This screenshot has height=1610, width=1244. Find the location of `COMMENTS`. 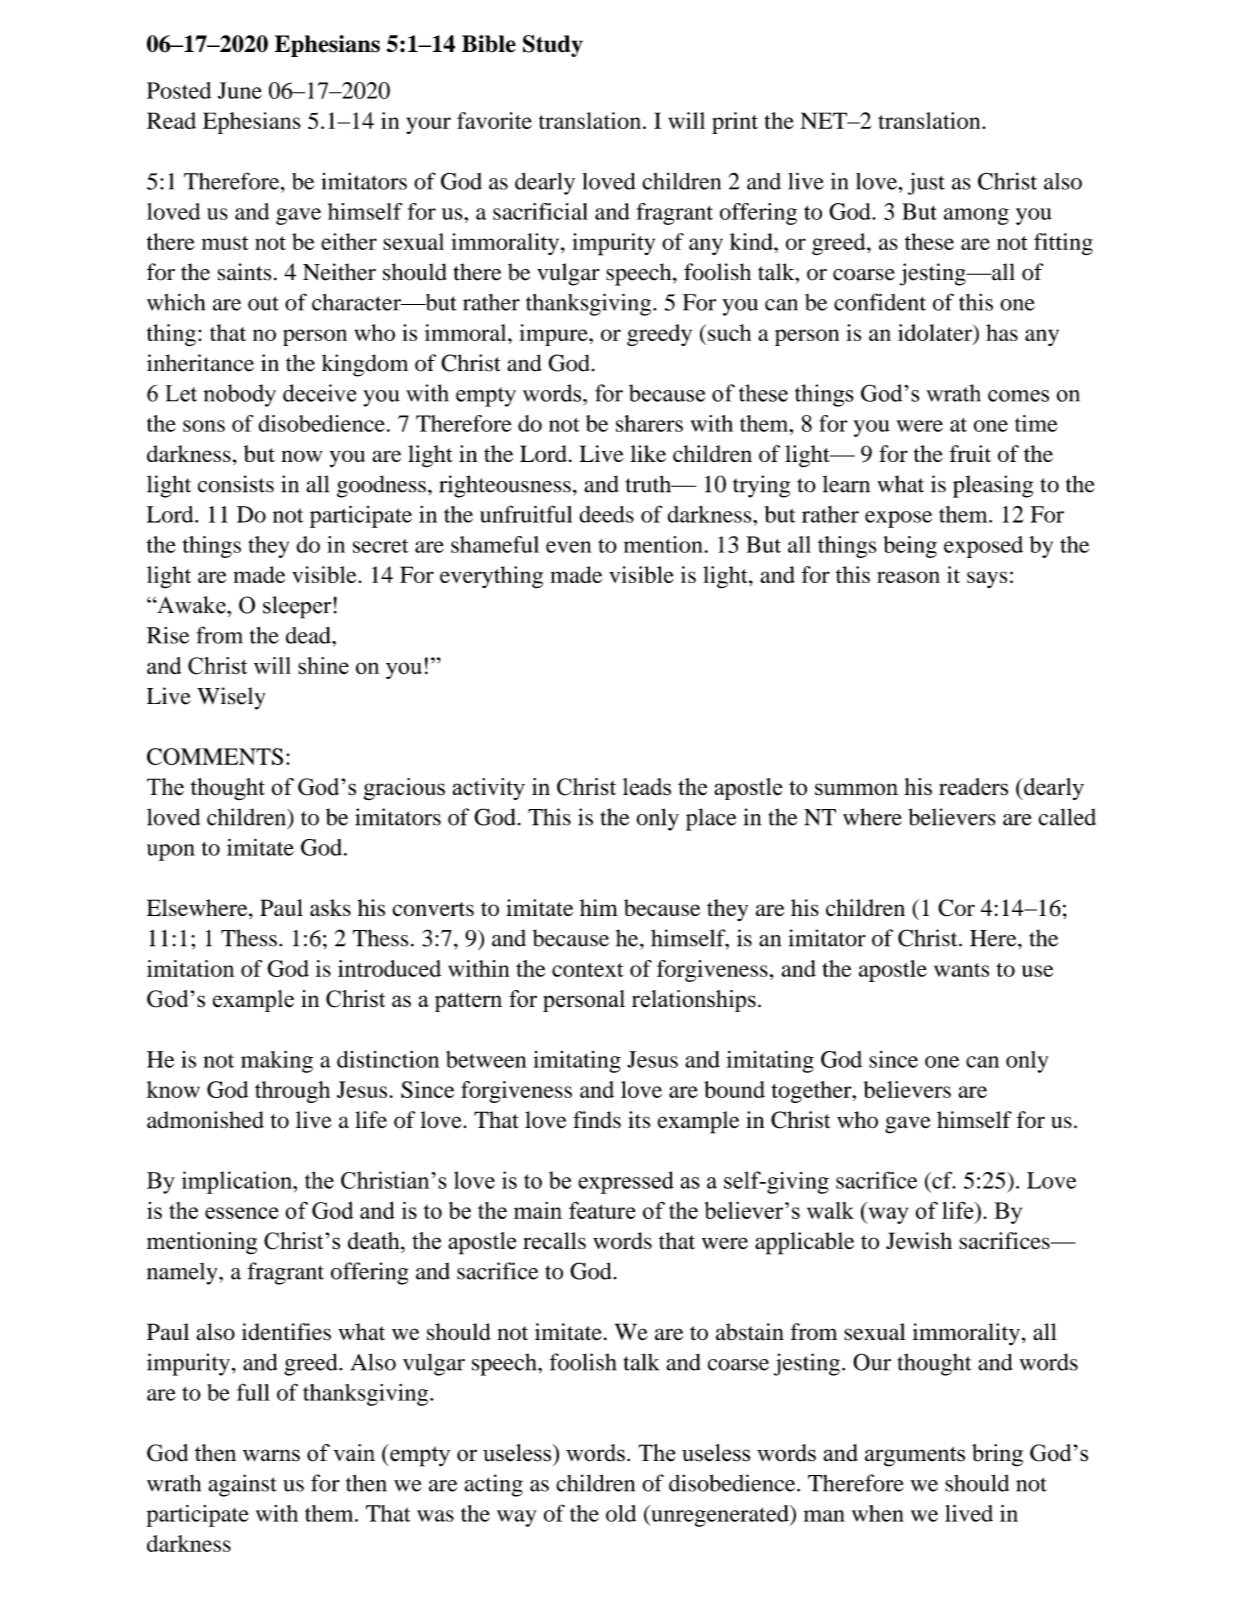

COMMENTS is located at coordinates (215, 756).
